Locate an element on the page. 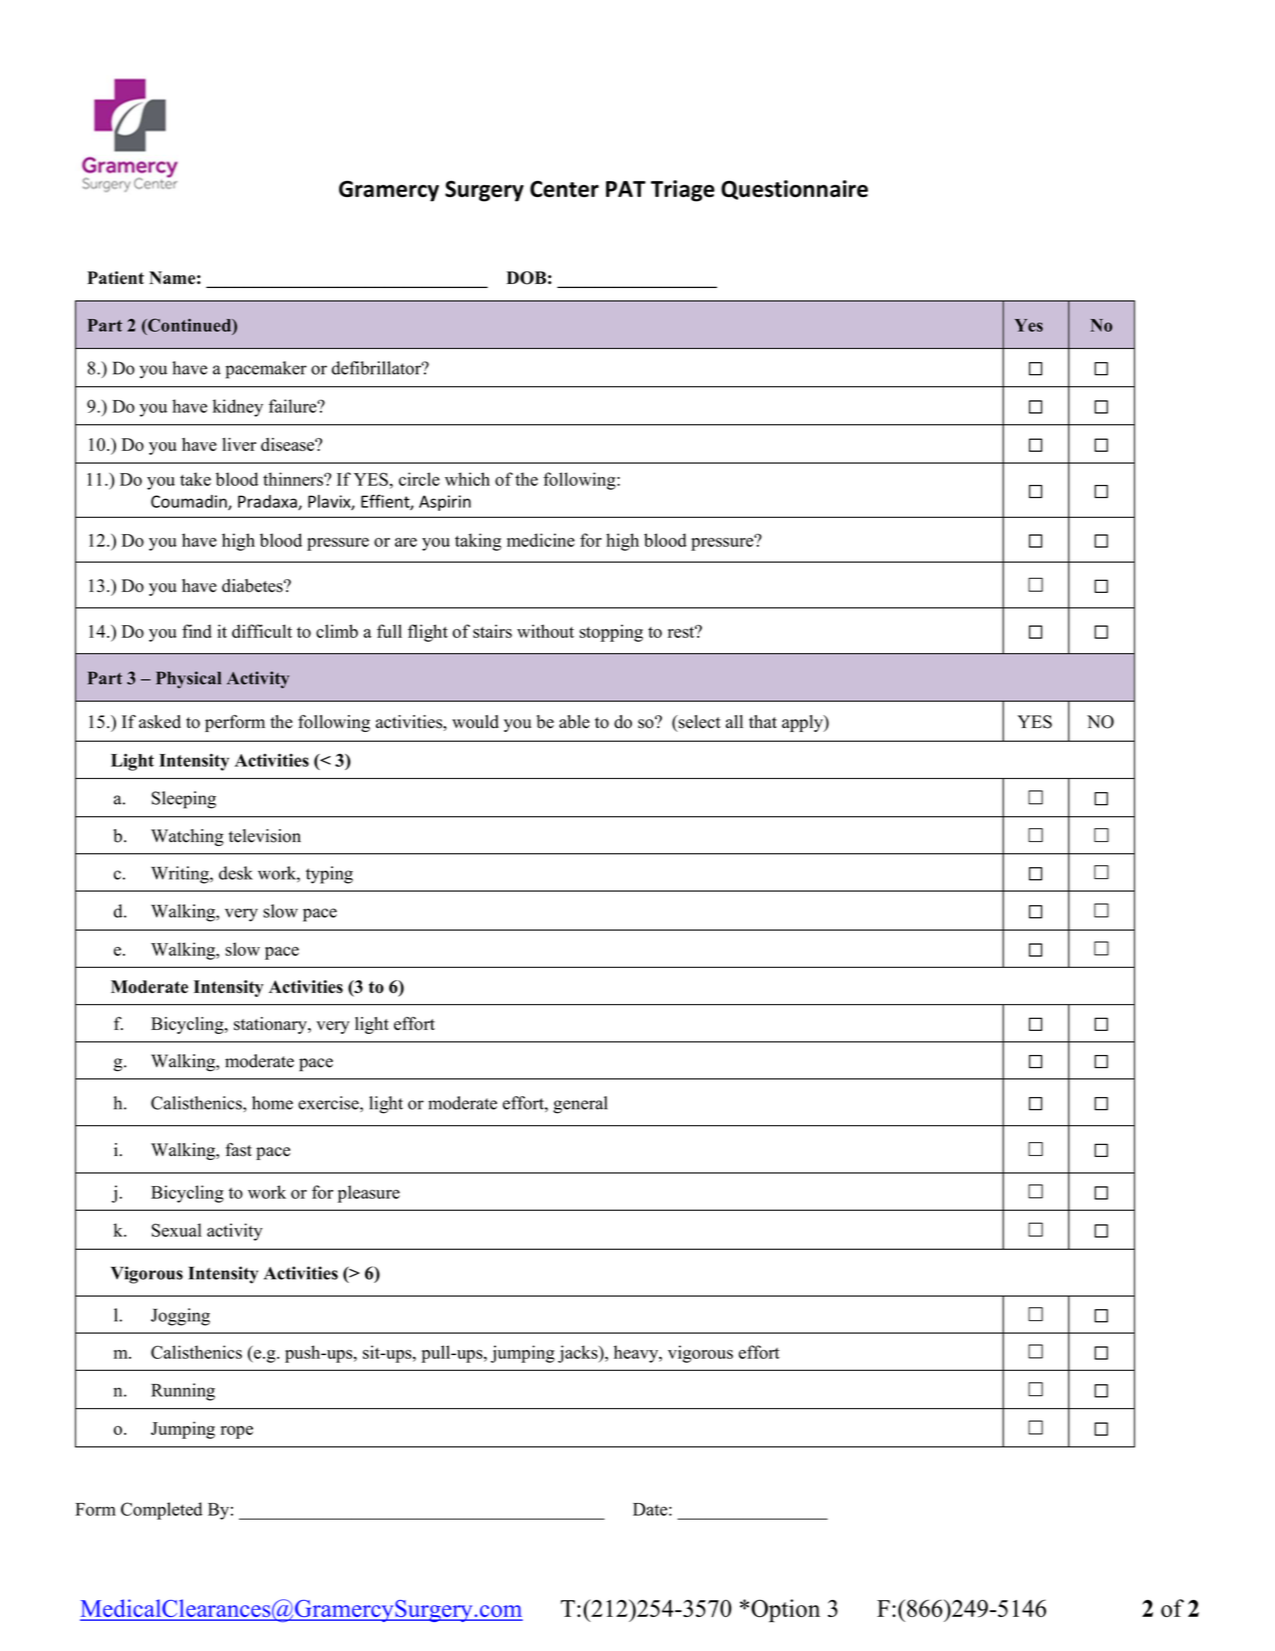  typing is located at coordinates (329, 875).
